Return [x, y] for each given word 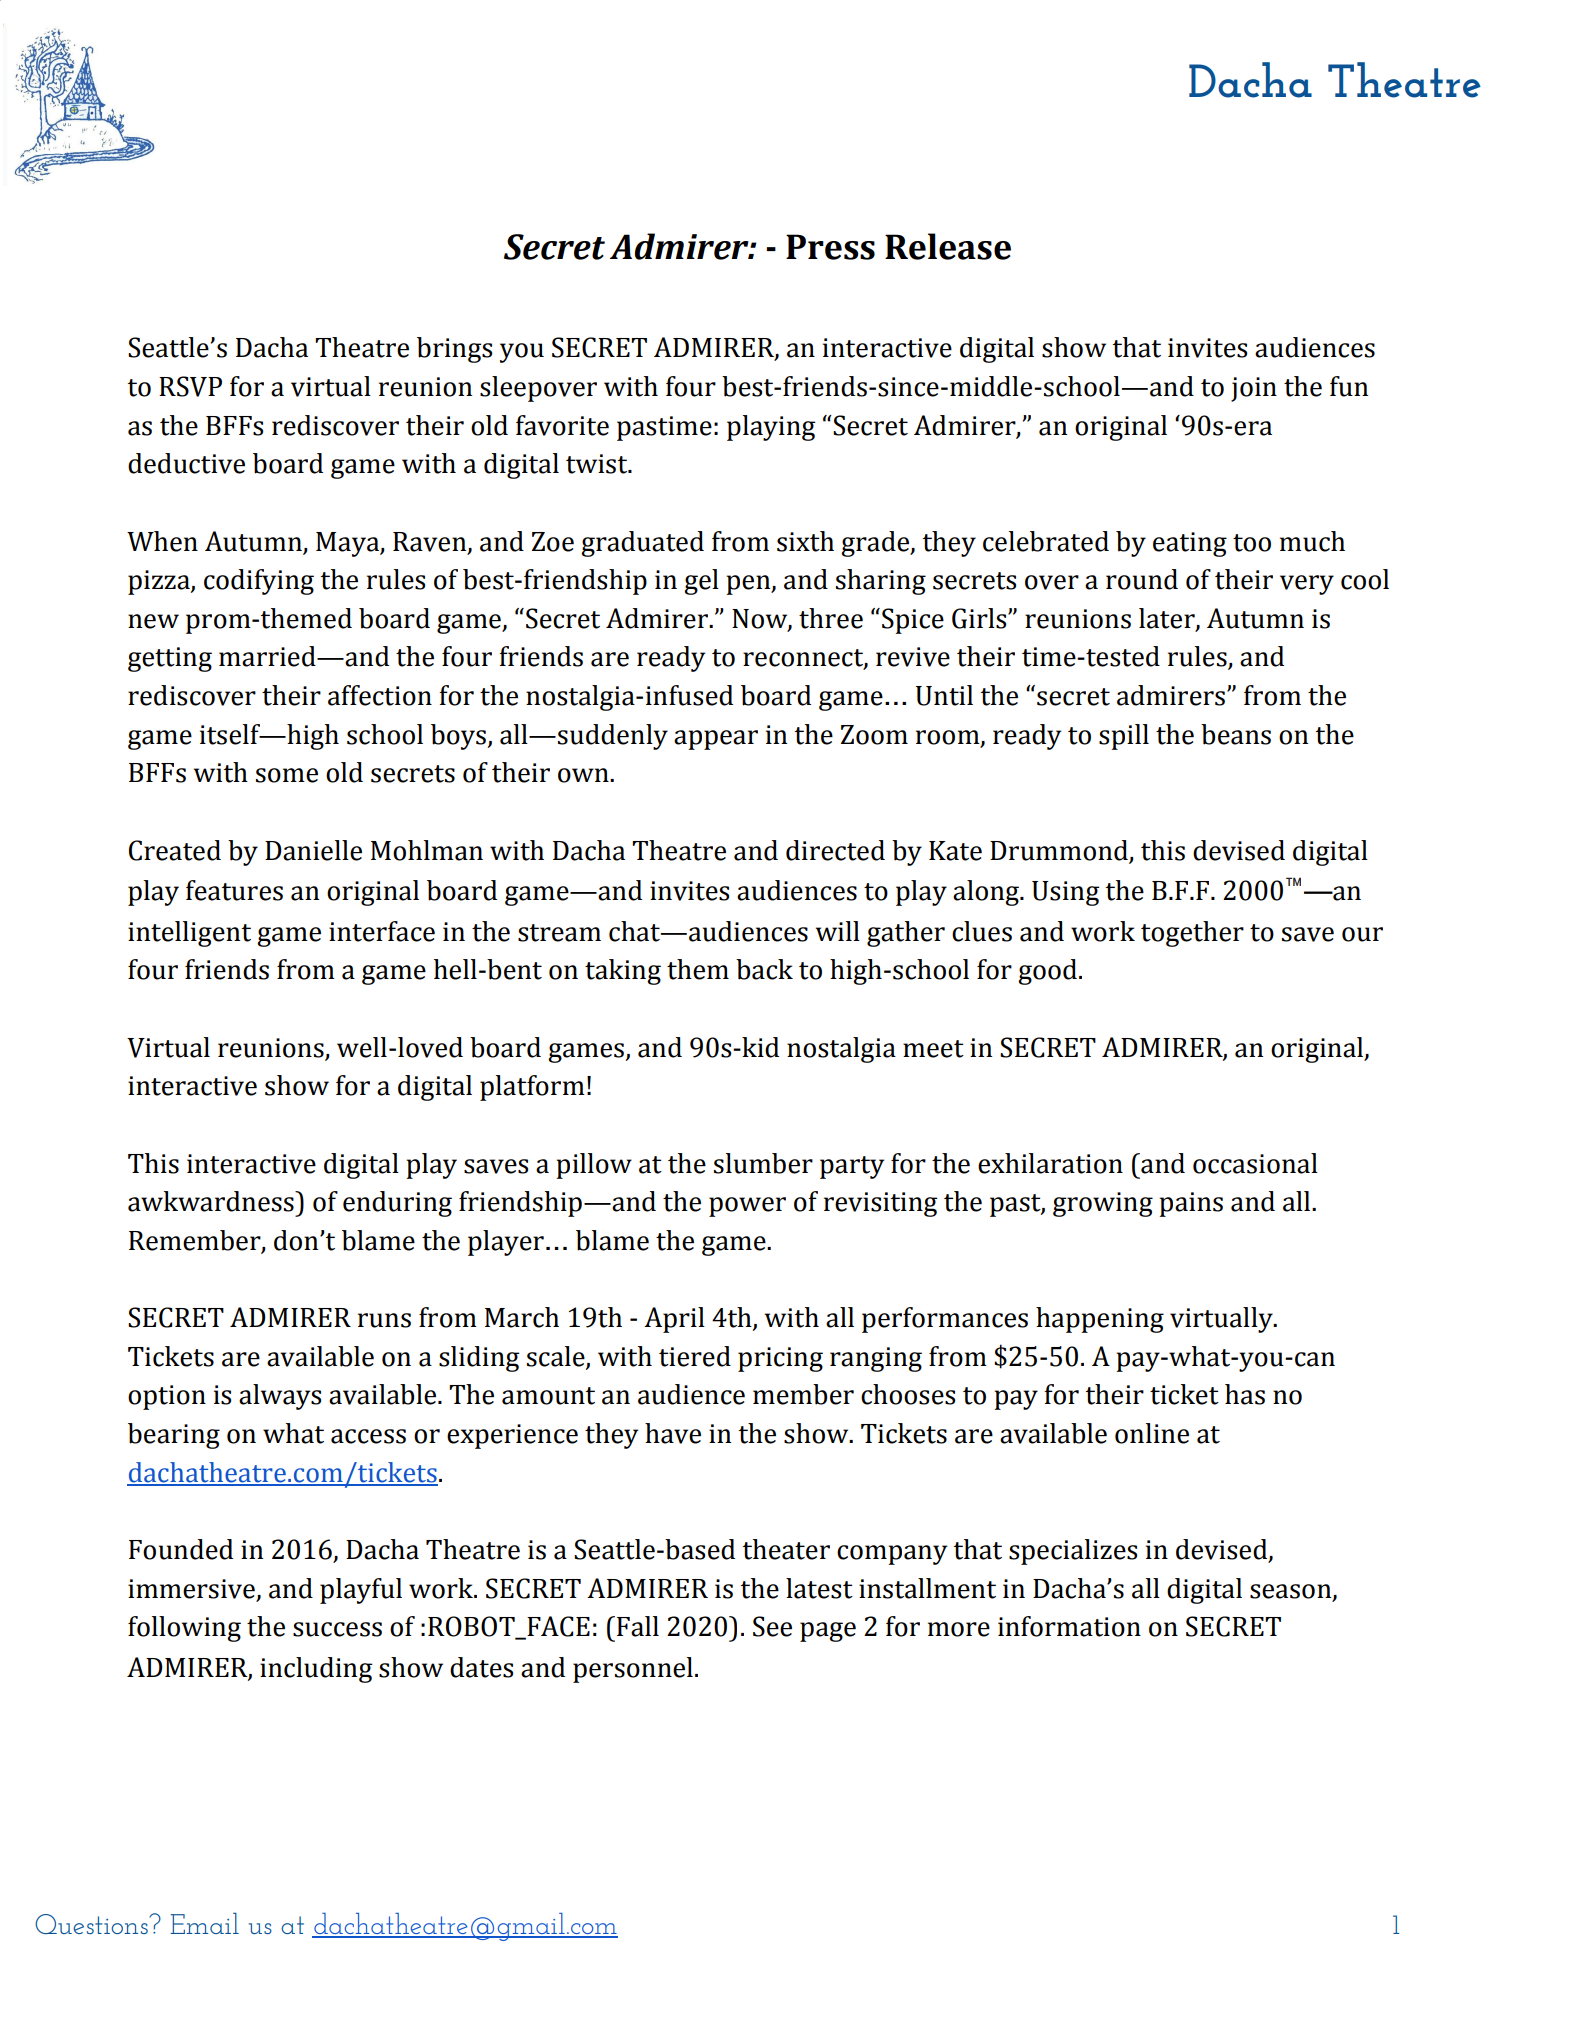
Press [830, 247]
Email [204, 1923]
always [280, 1397]
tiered [695, 1356]
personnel [633, 1670]
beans [1236, 734]
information [1069, 1626]
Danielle [313, 850]
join [1254, 389]
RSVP [190, 386]
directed [835, 850]
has [1245, 1394]
